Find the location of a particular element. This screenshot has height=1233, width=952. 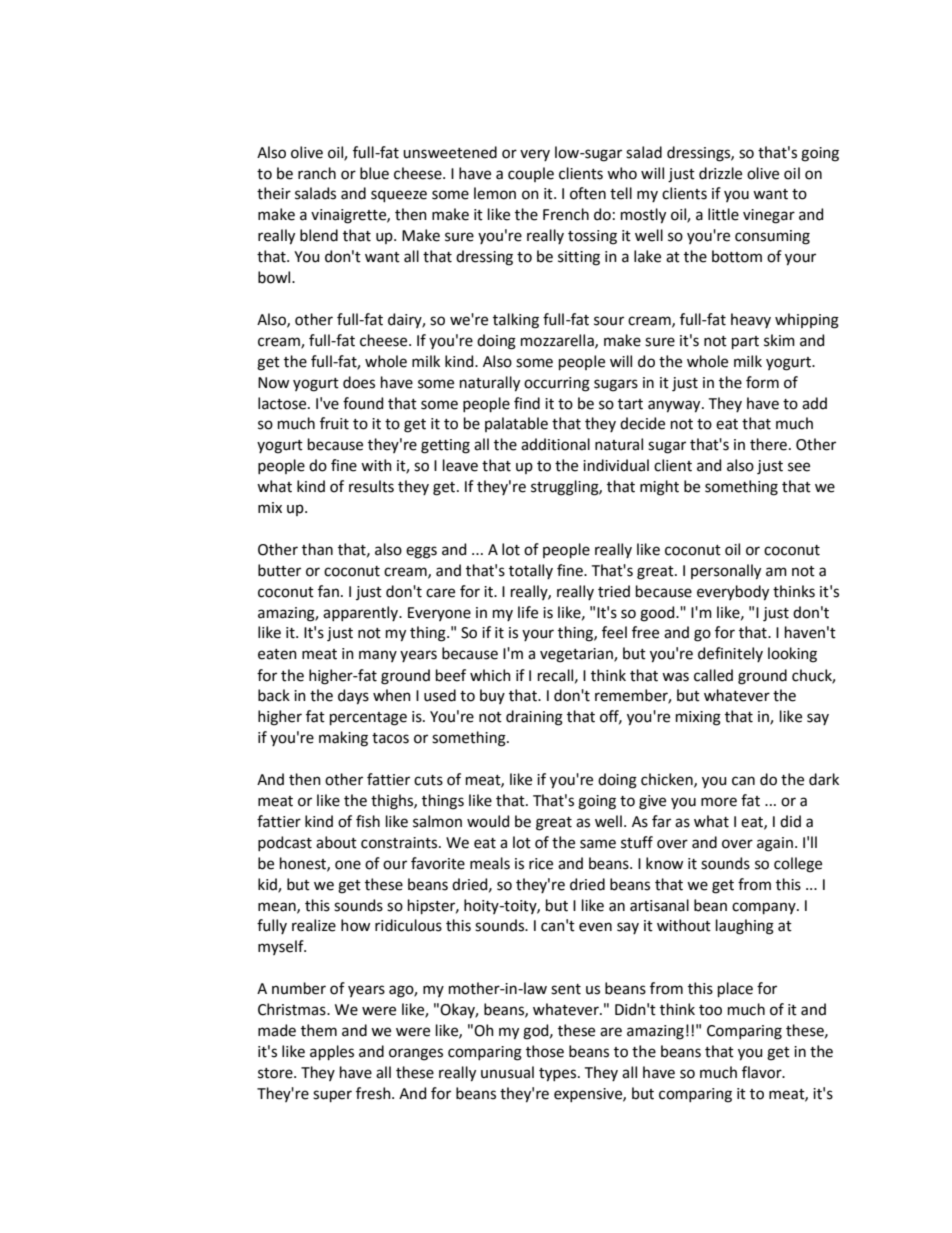

there is located at coordinates (768, 444).
